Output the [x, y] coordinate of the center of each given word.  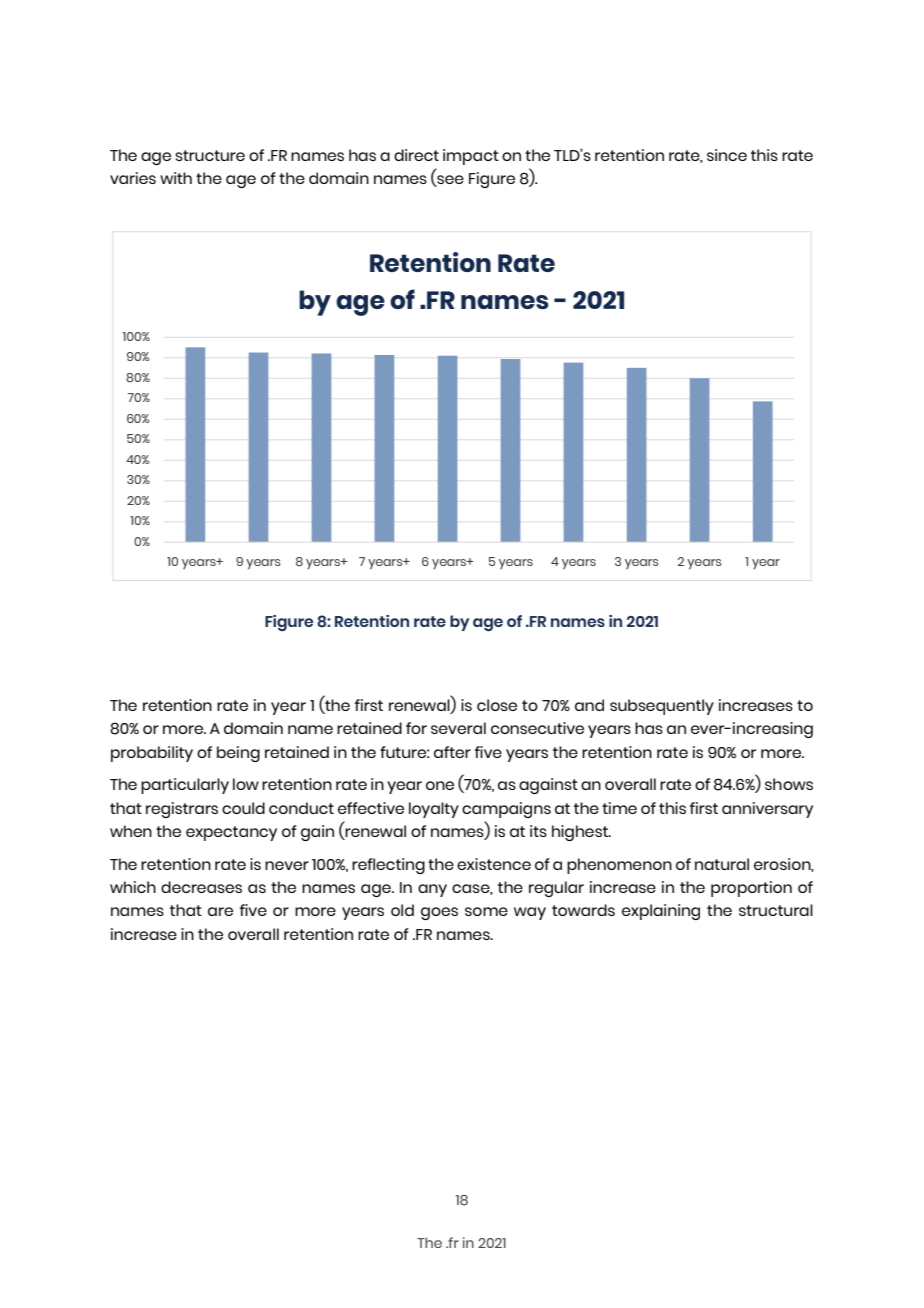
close [497, 705]
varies [133, 178]
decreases [201, 887]
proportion [751, 889]
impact [471, 157]
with [176, 178]
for [416, 728]
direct [416, 155]
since [727, 155]
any [432, 890]
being [238, 754]
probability [152, 754]
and [589, 705]
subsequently [662, 707]
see [449, 181]
